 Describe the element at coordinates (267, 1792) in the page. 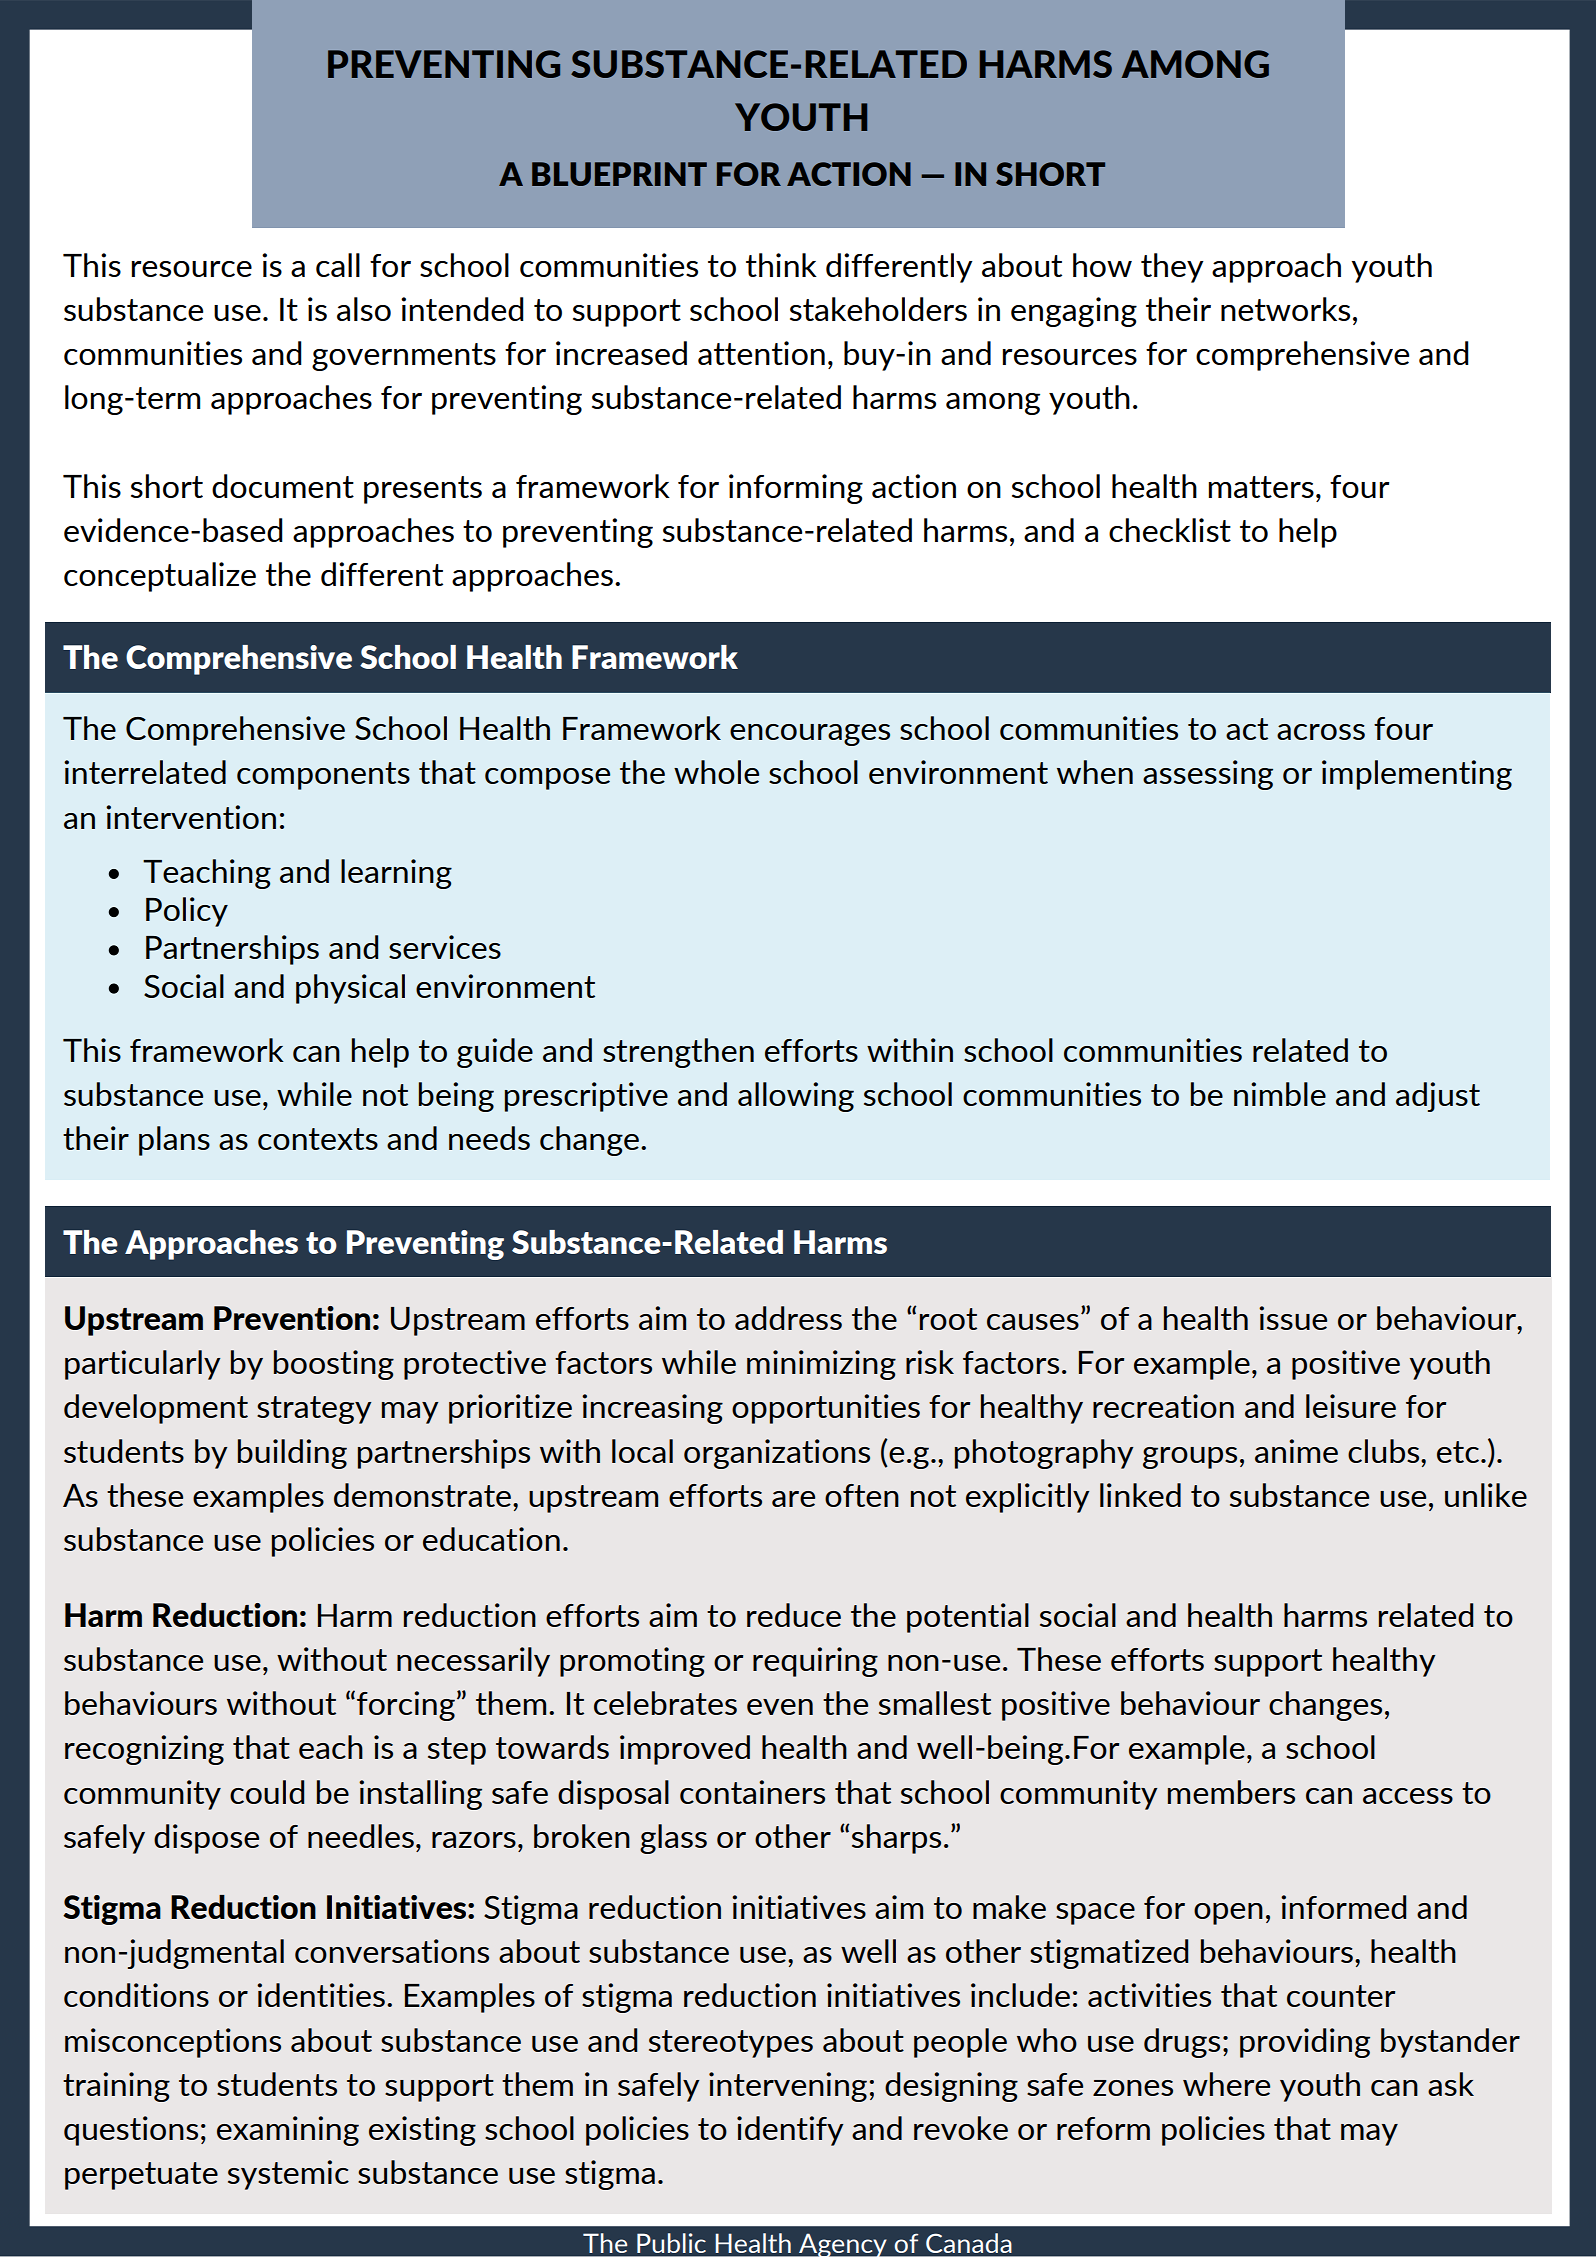

I see `could` at that location.
